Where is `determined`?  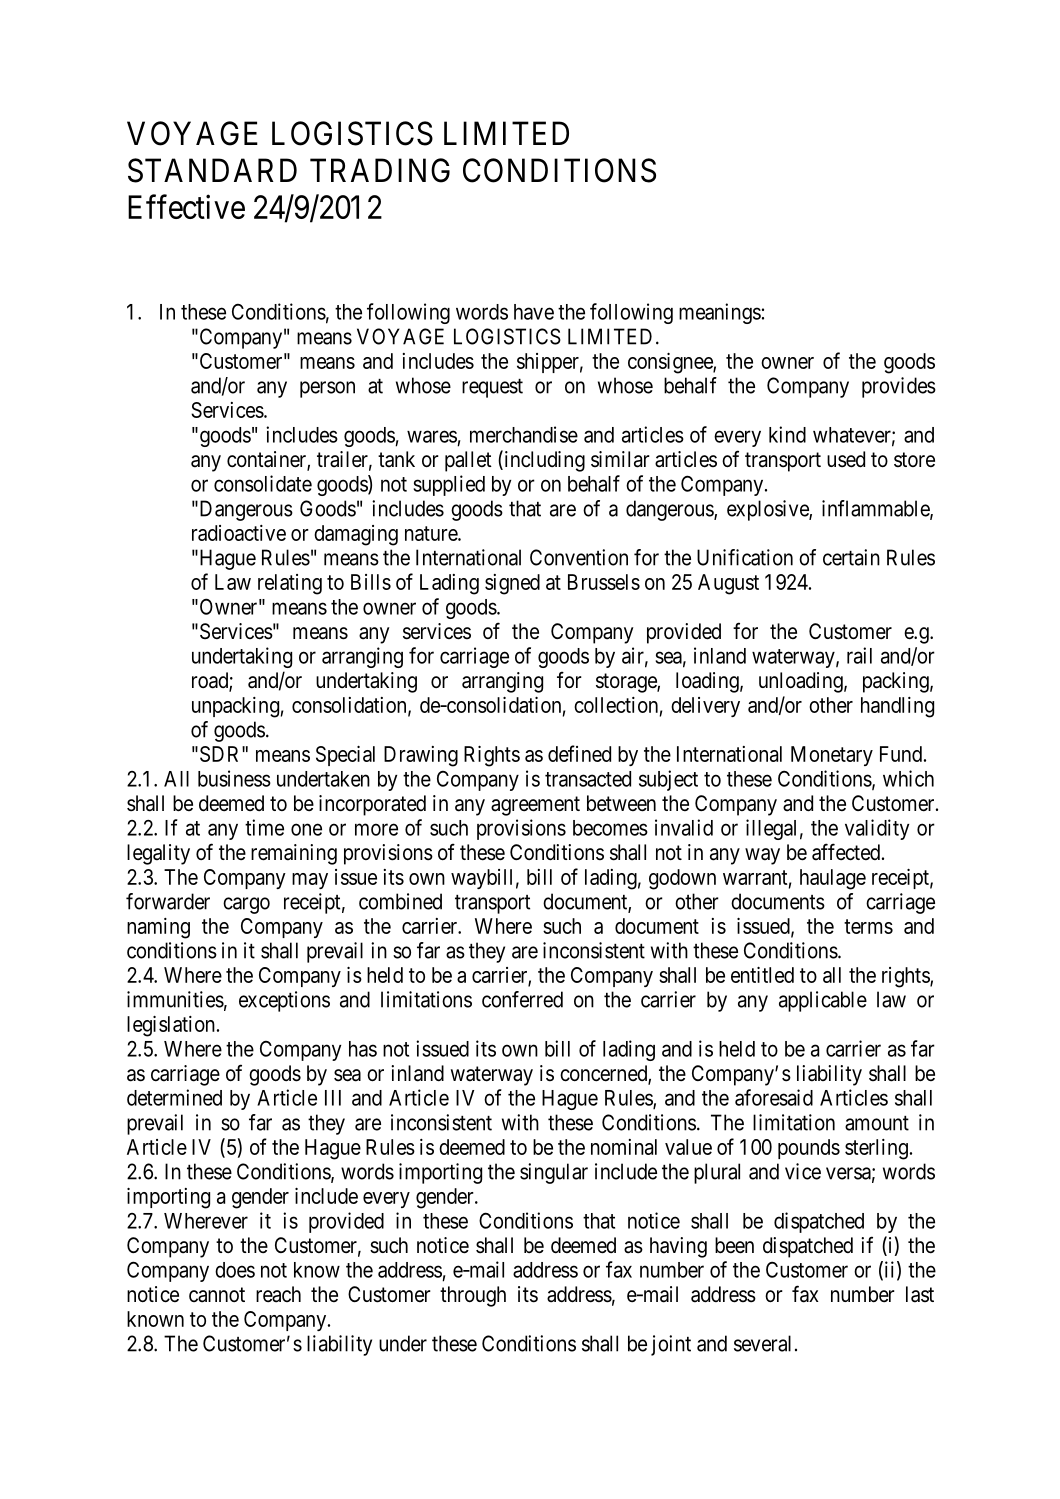 determined is located at coordinates (174, 1097).
